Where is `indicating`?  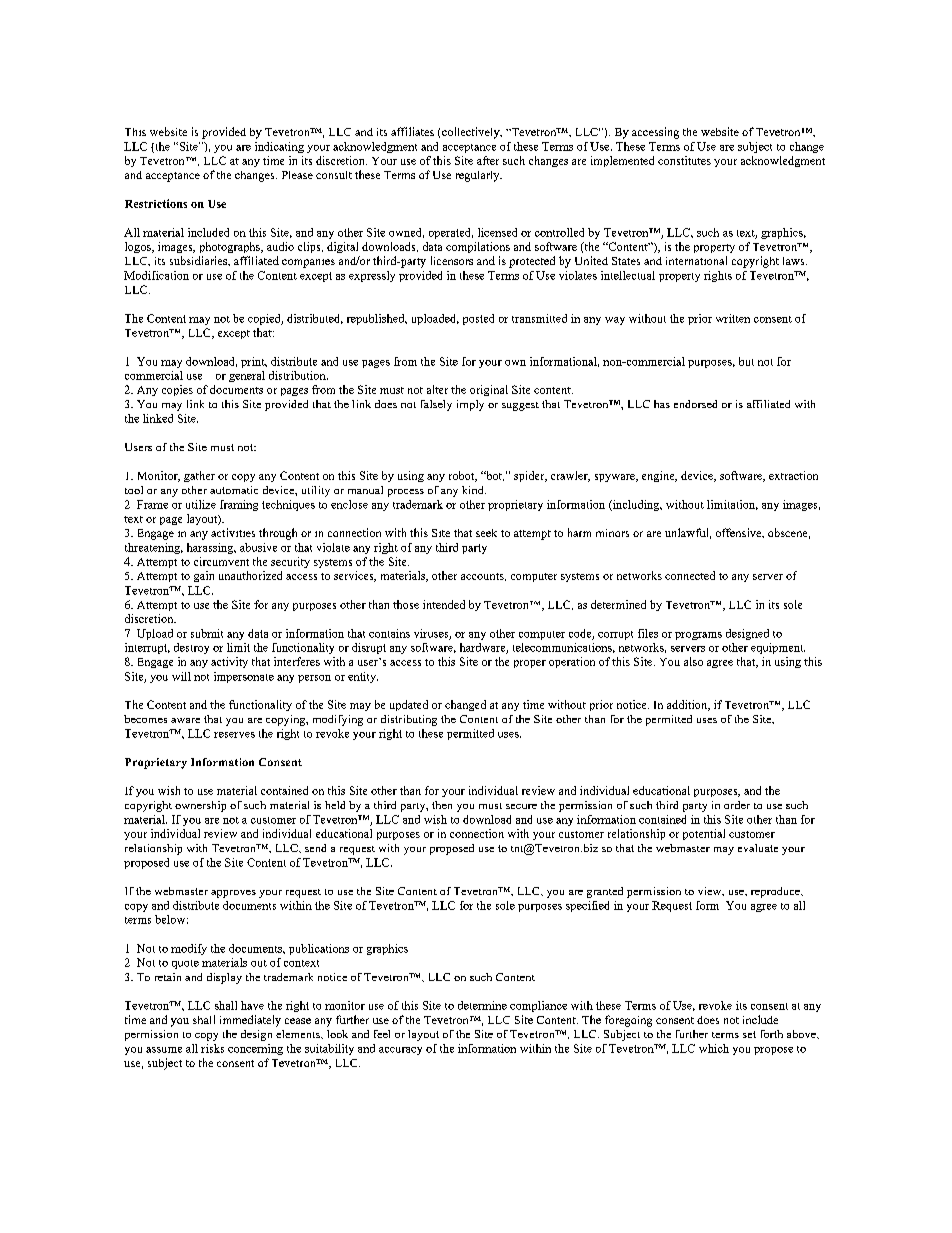
indicating is located at coordinates (279, 147).
